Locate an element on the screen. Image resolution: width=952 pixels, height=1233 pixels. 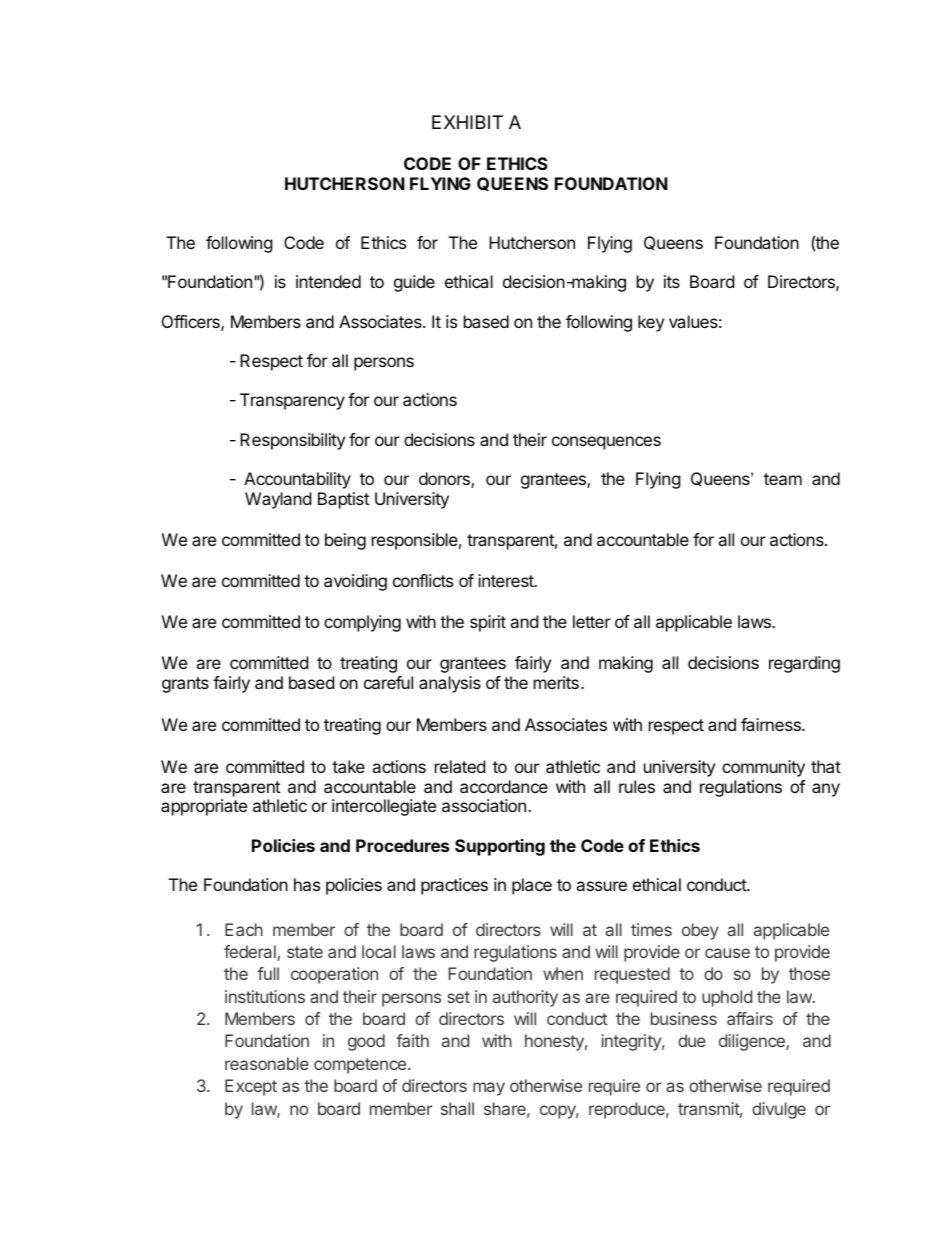
intended is located at coordinates (328, 281).
